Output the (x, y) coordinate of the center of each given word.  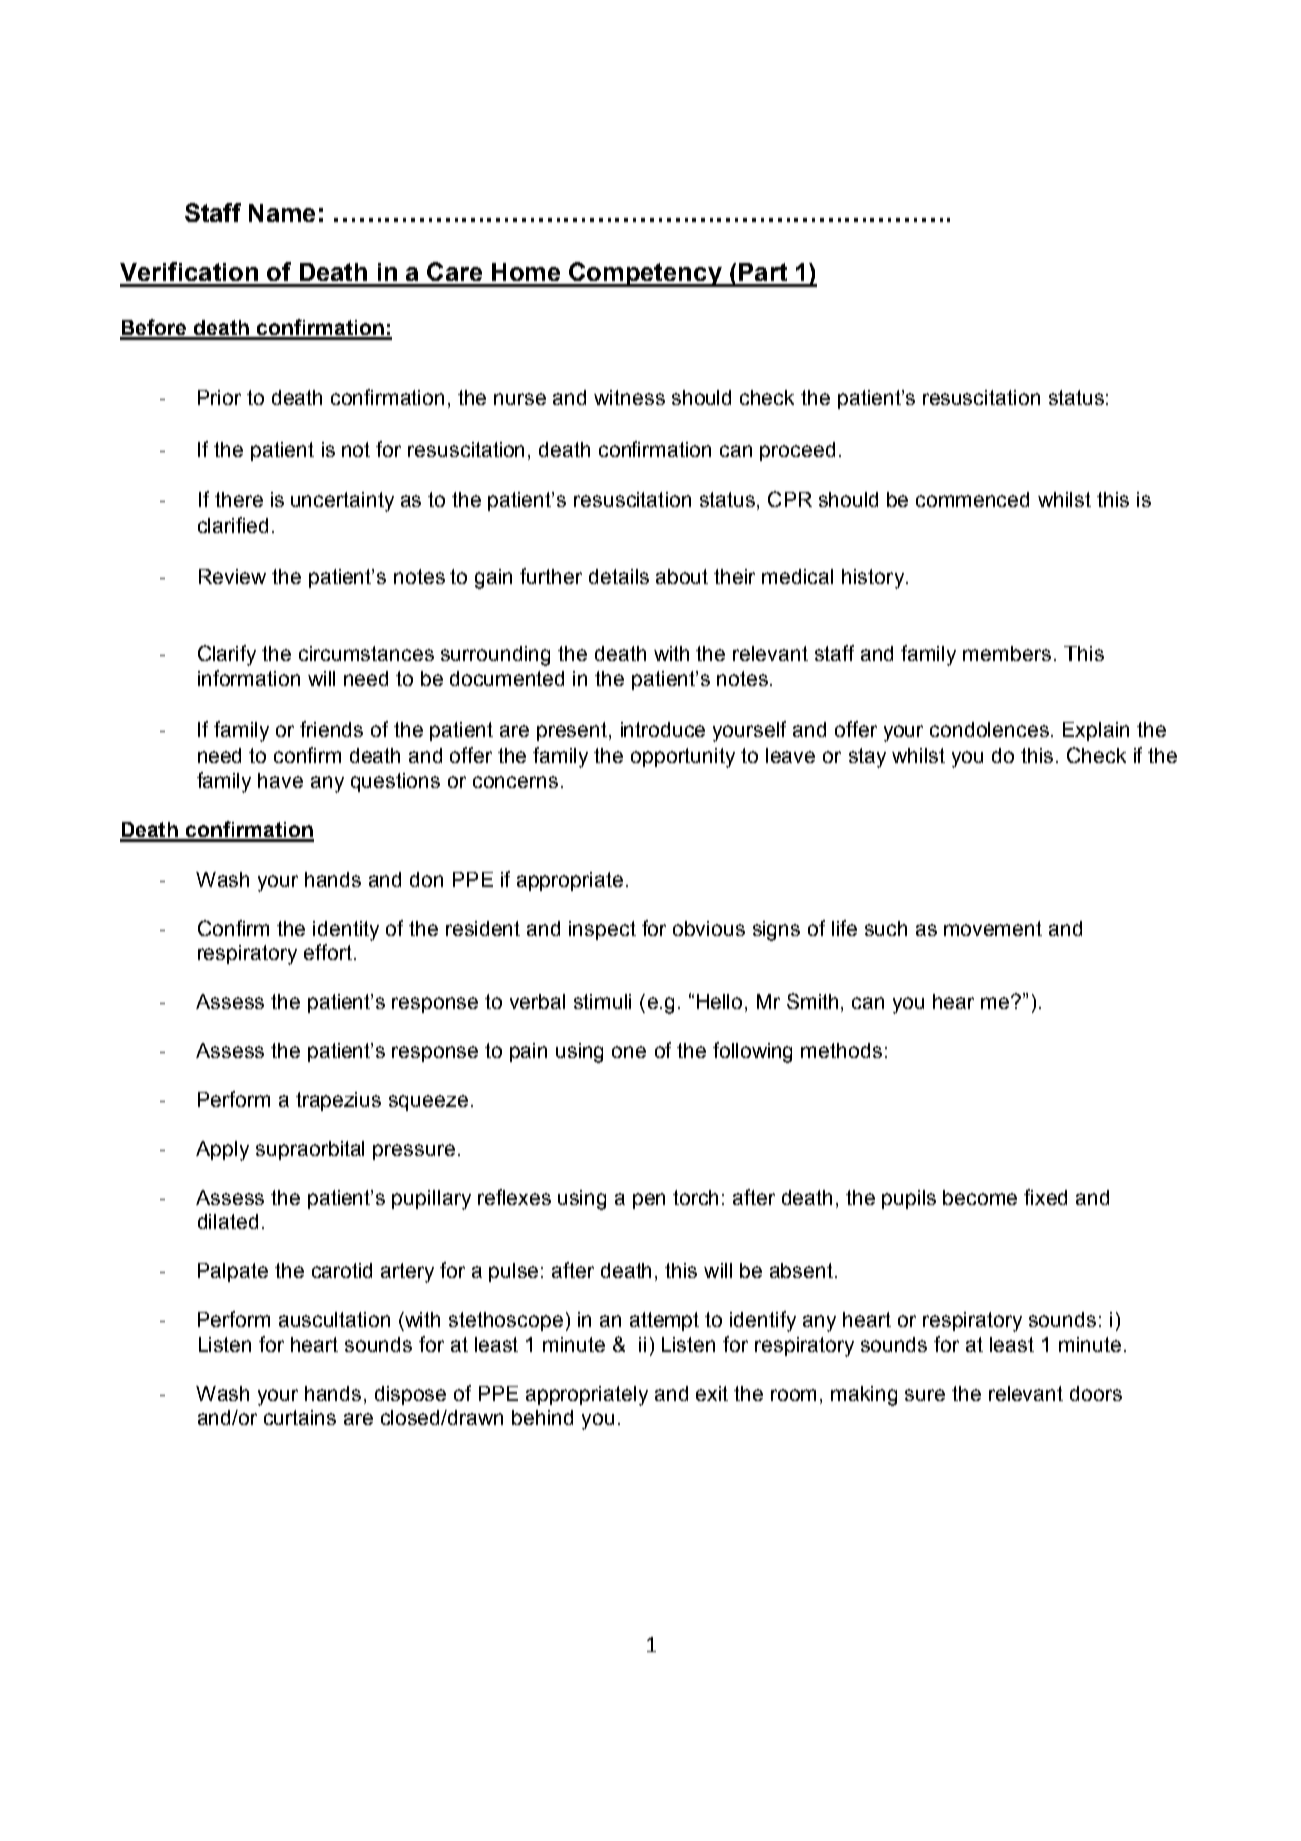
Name (282, 213)
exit (712, 1393)
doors (1096, 1393)
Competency (645, 274)
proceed (797, 451)
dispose (410, 1395)
